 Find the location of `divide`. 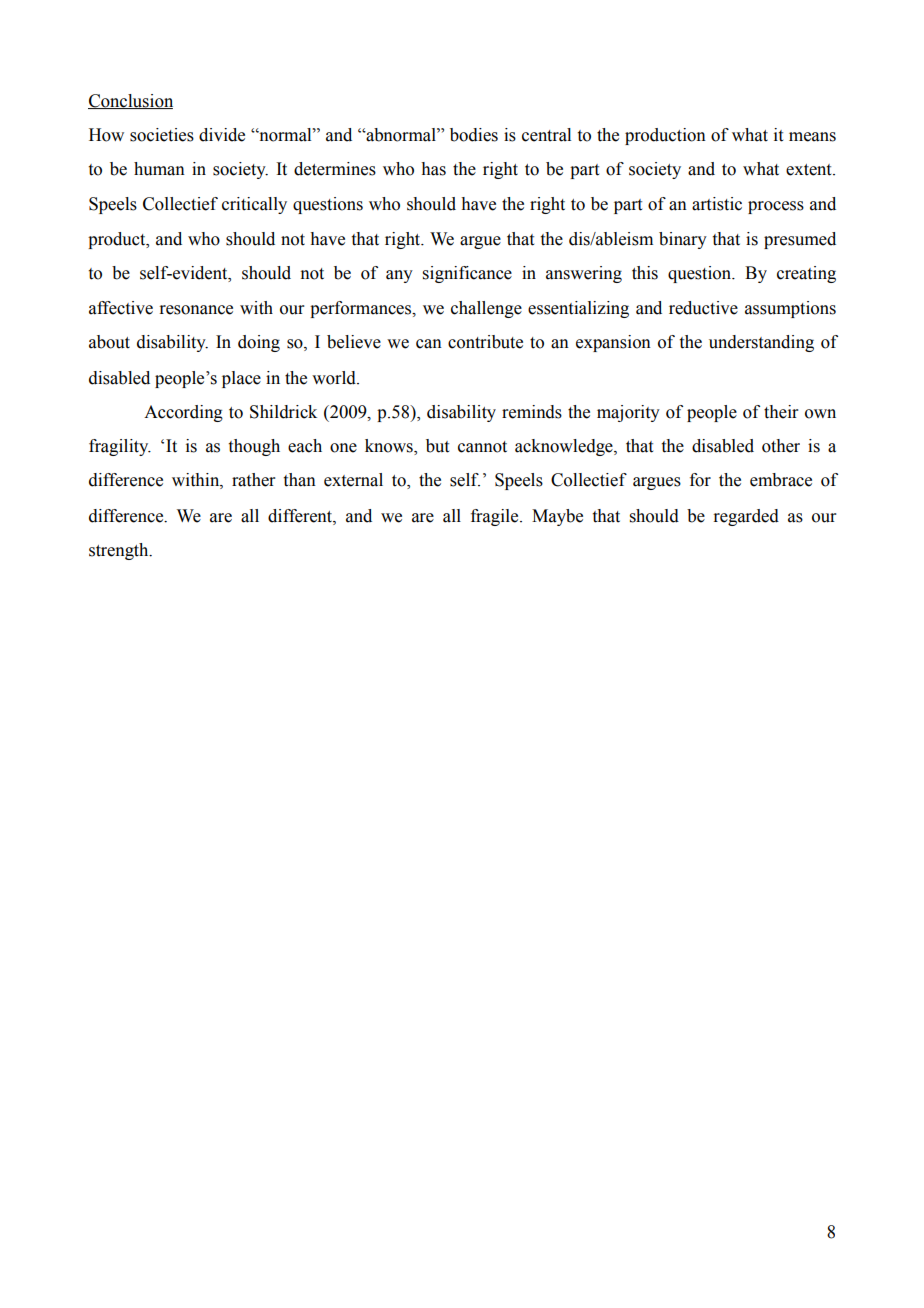

divide is located at coordinates (222, 135).
